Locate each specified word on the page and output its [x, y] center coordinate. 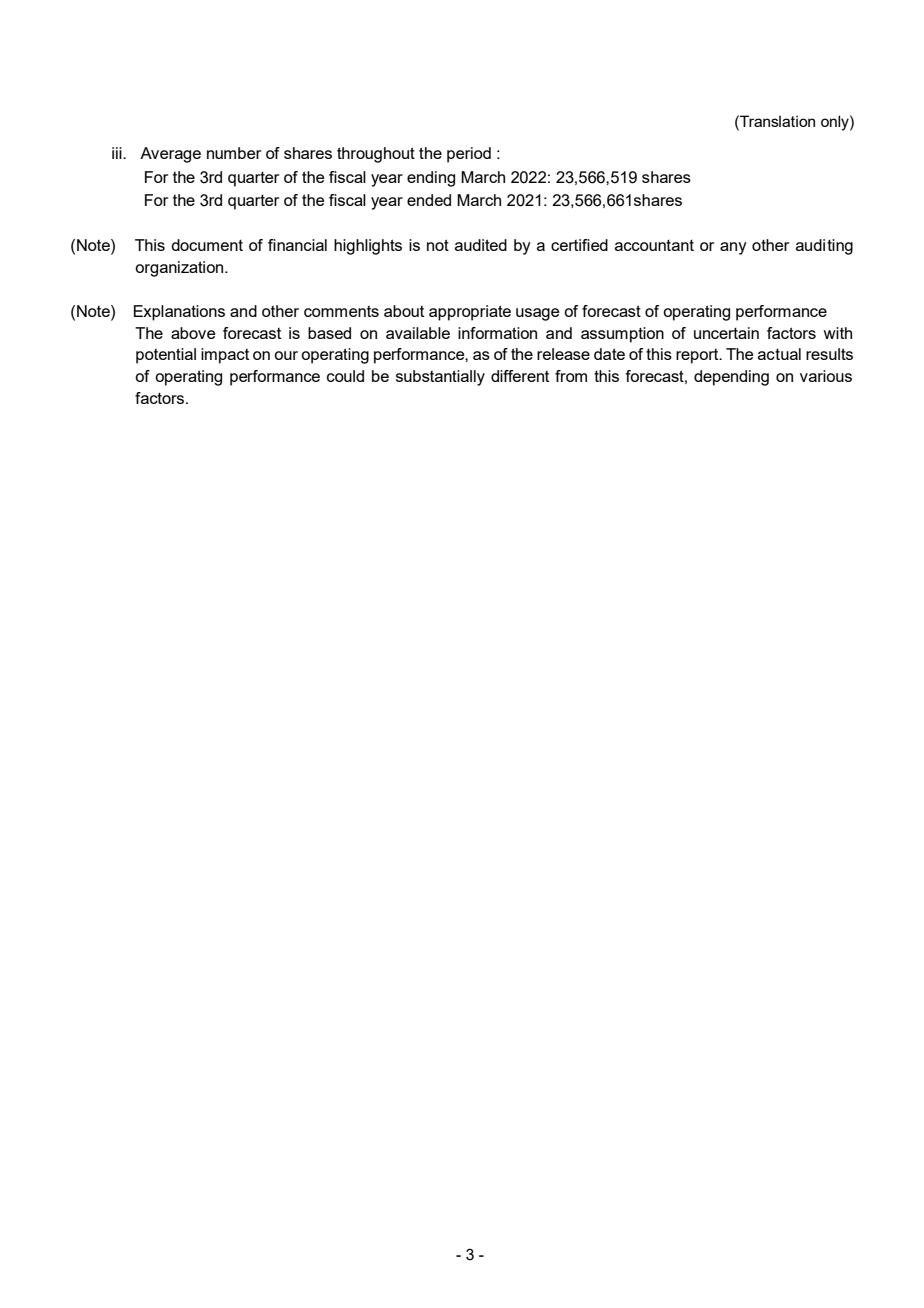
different [520, 376]
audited [481, 245]
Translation [776, 121]
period [469, 155]
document [207, 245]
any [733, 248]
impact [225, 356]
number [234, 153]
